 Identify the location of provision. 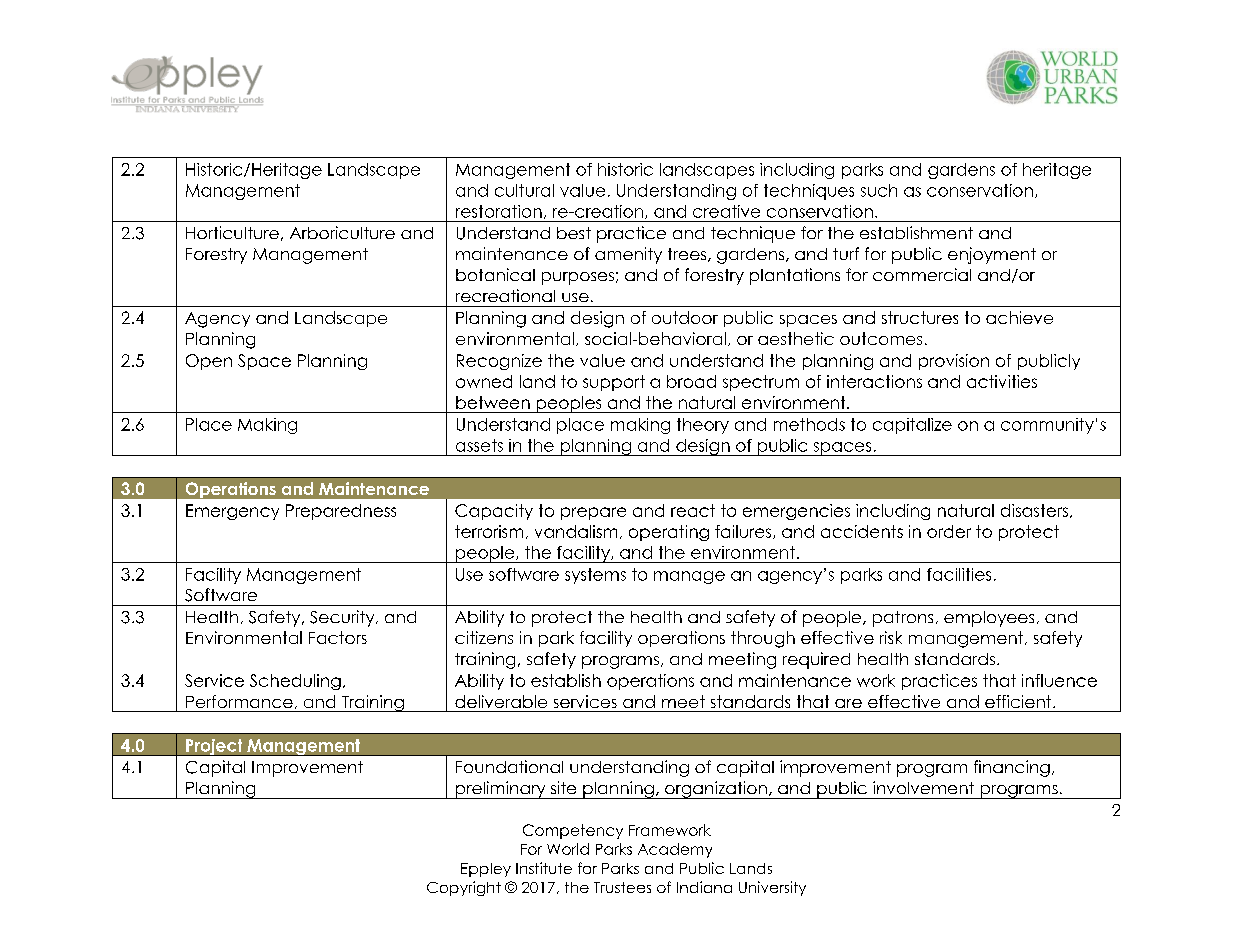
(954, 362).
